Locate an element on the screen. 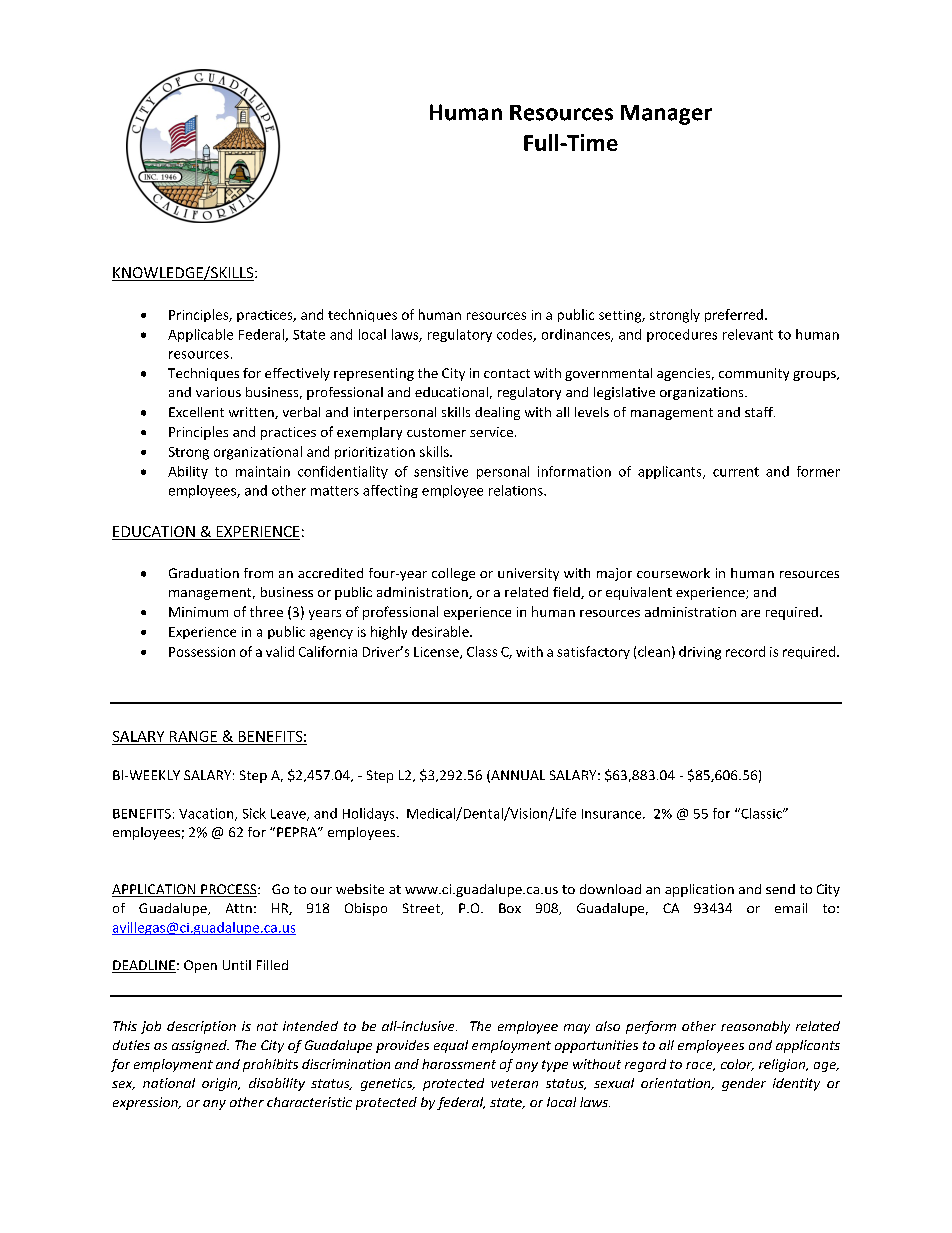 The image size is (952, 1233). origin is located at coordinates (221, 1084).
